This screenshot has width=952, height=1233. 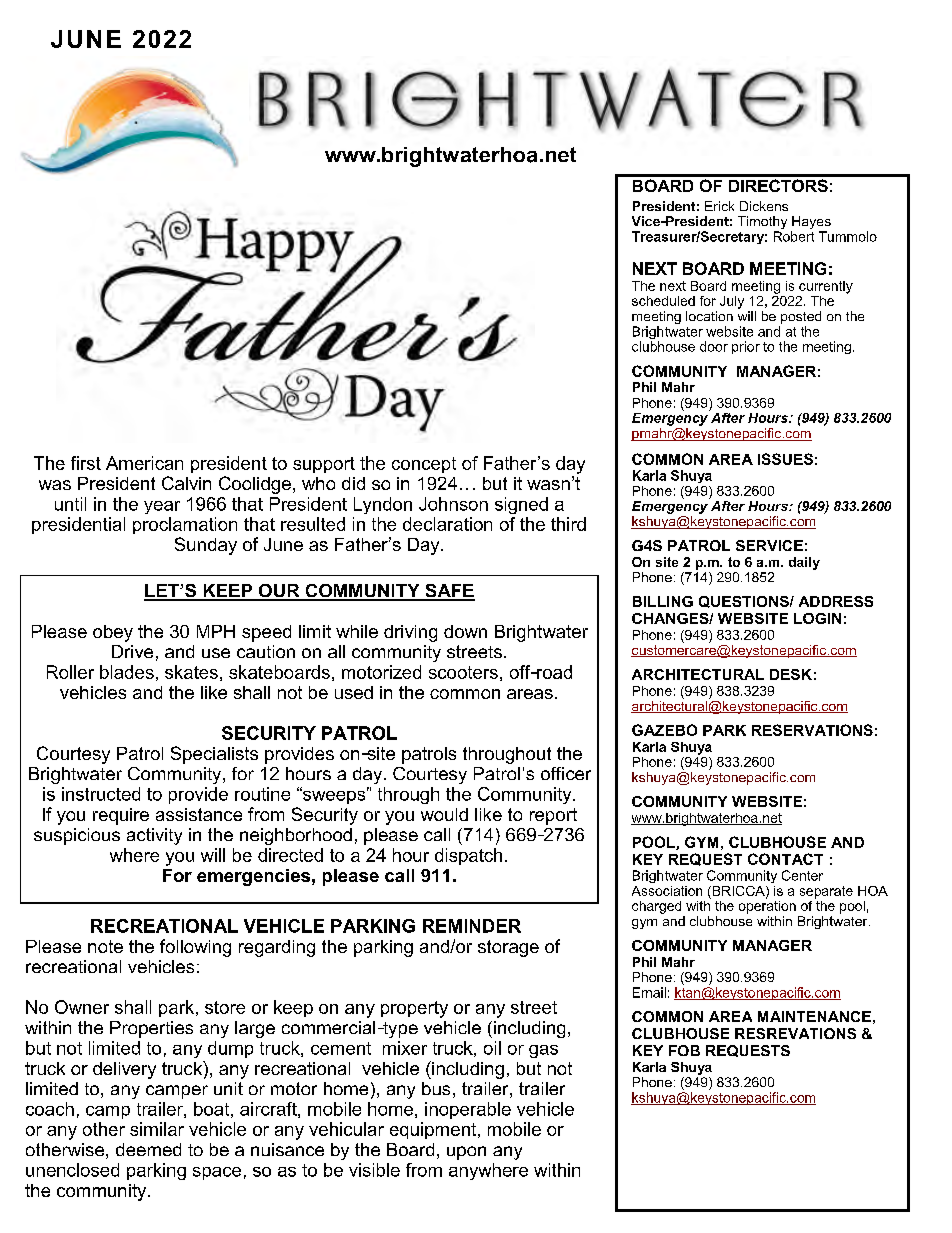 What do you see at coordinates (447, 524) in the screenshot?
I see `declaration` at bounding box center [447, 524].
